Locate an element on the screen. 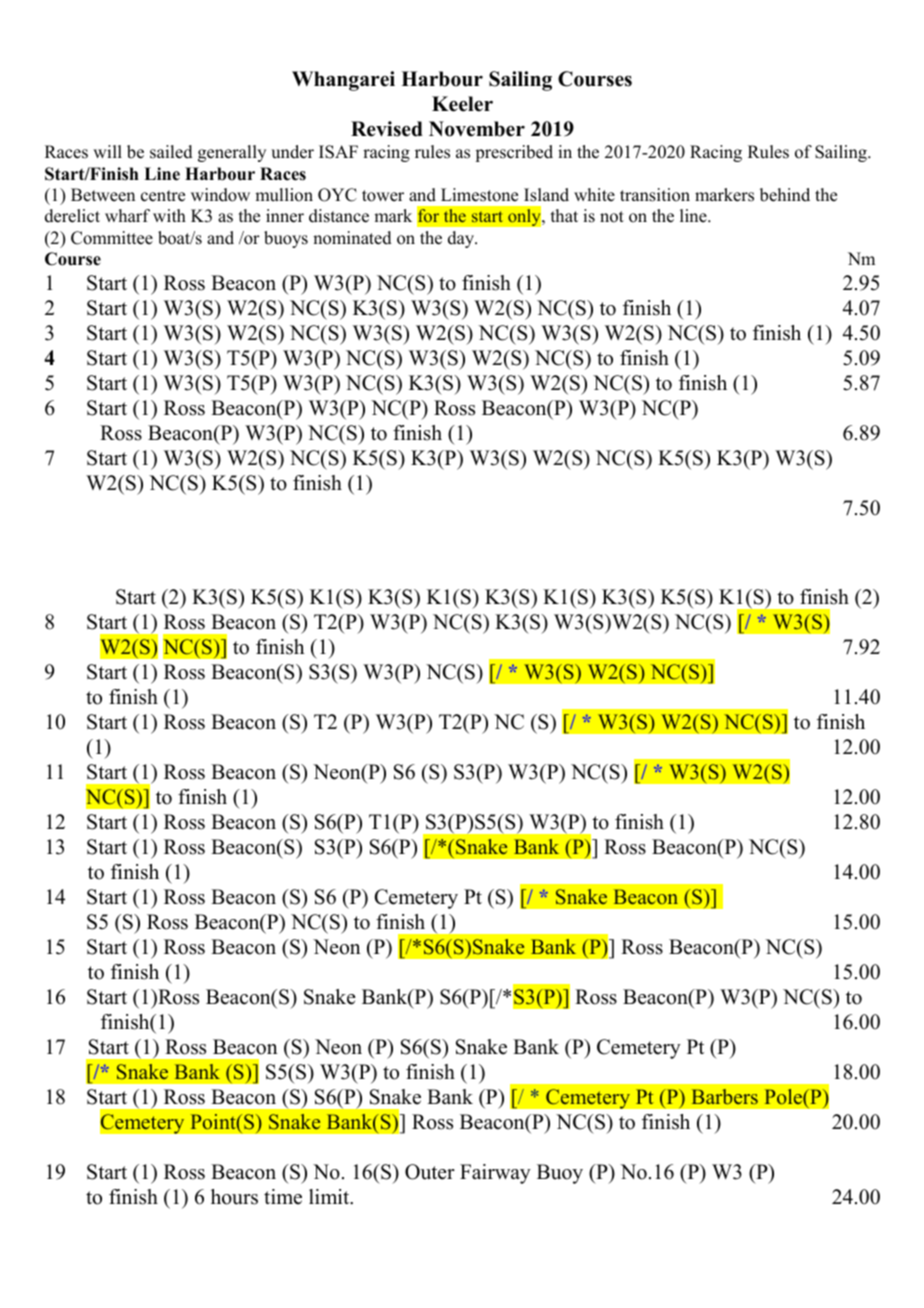  nominated is located at coordinates (352, 238).
